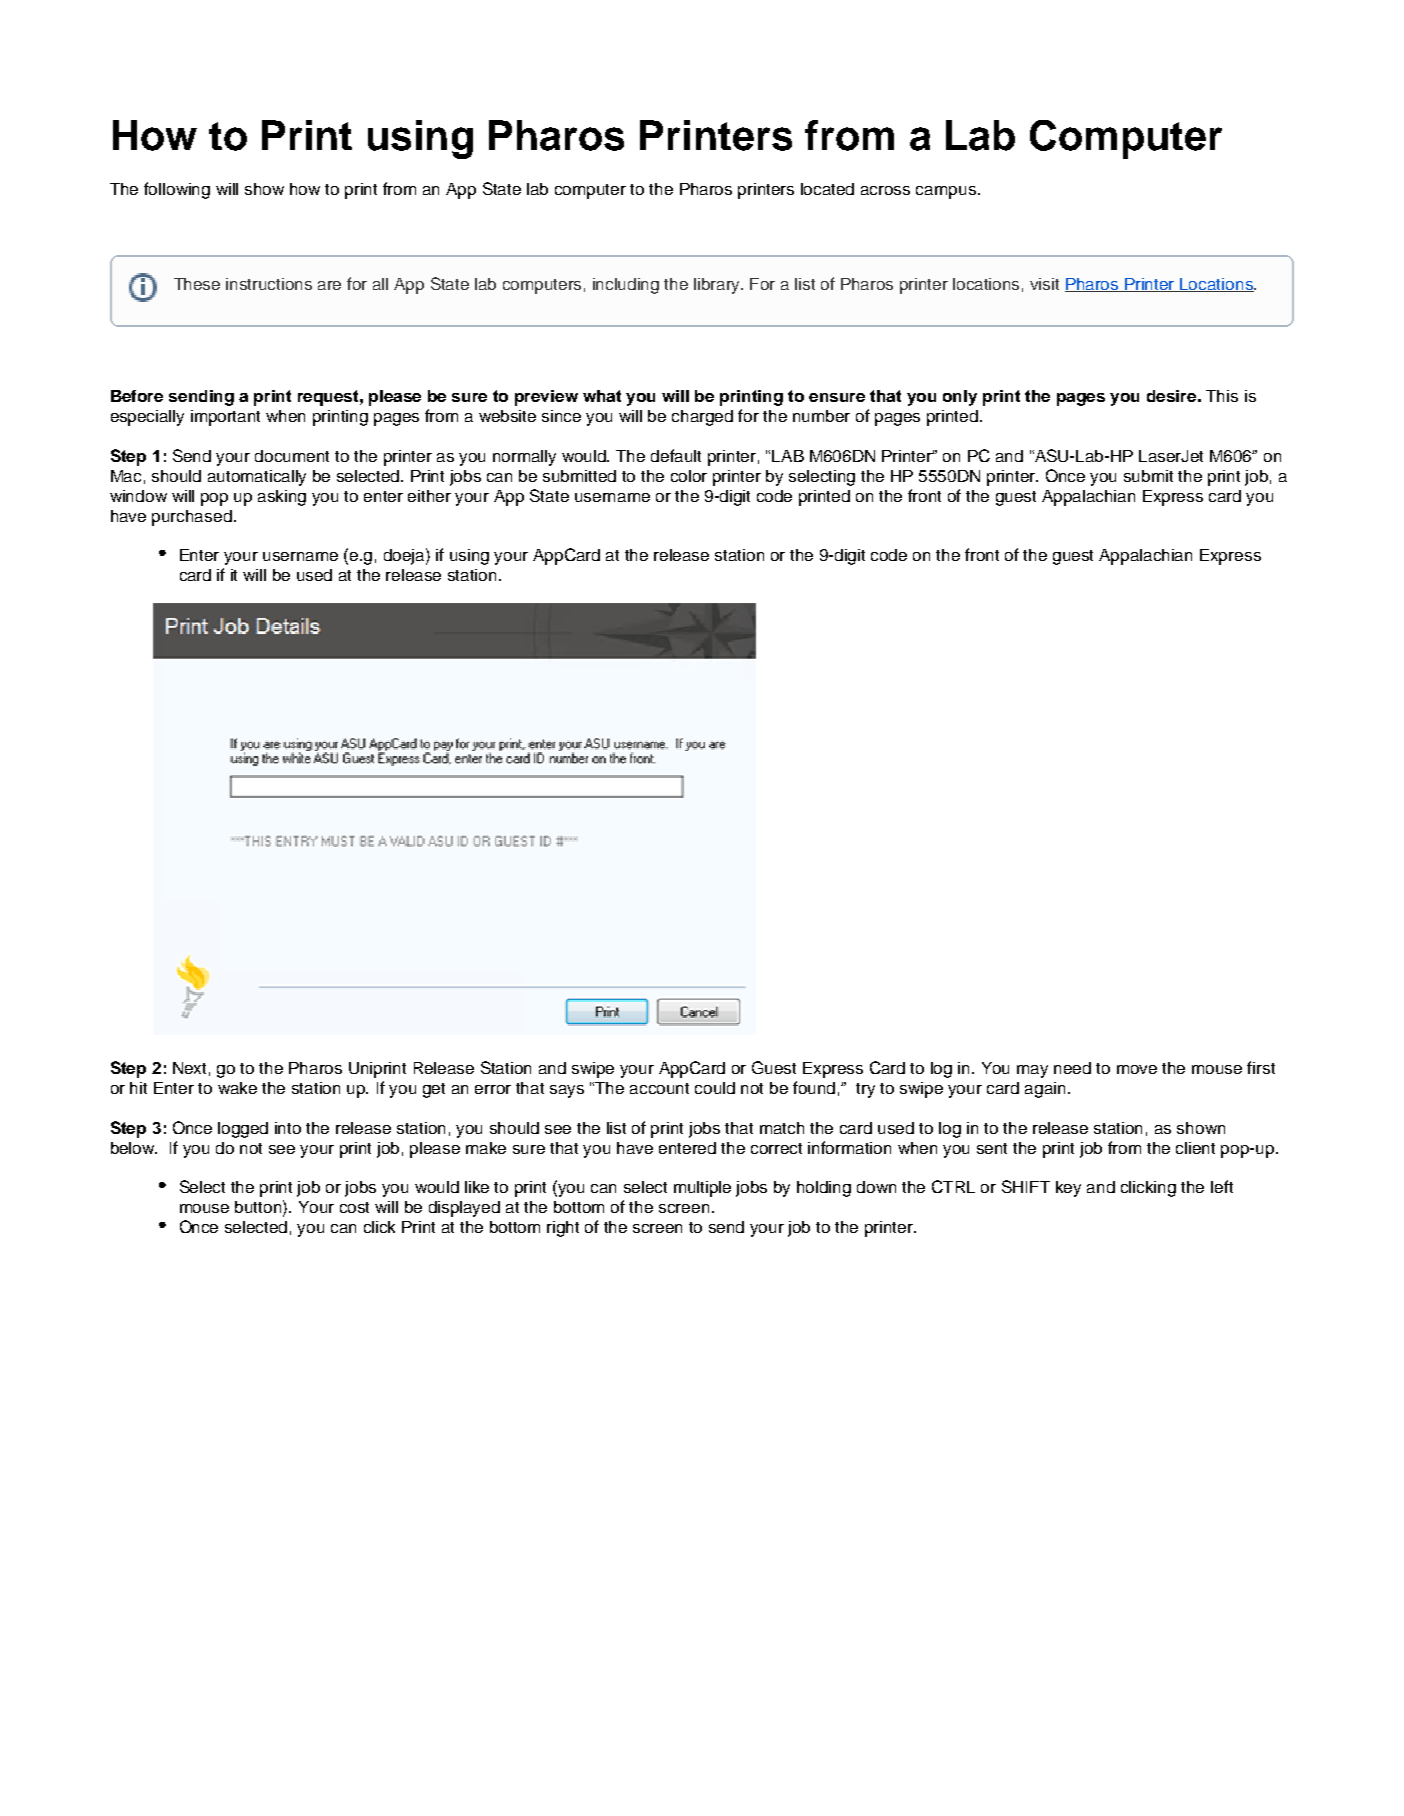  Describe the element at coordinates (1222, 396) in the screenshot. I see `This` at that location.
